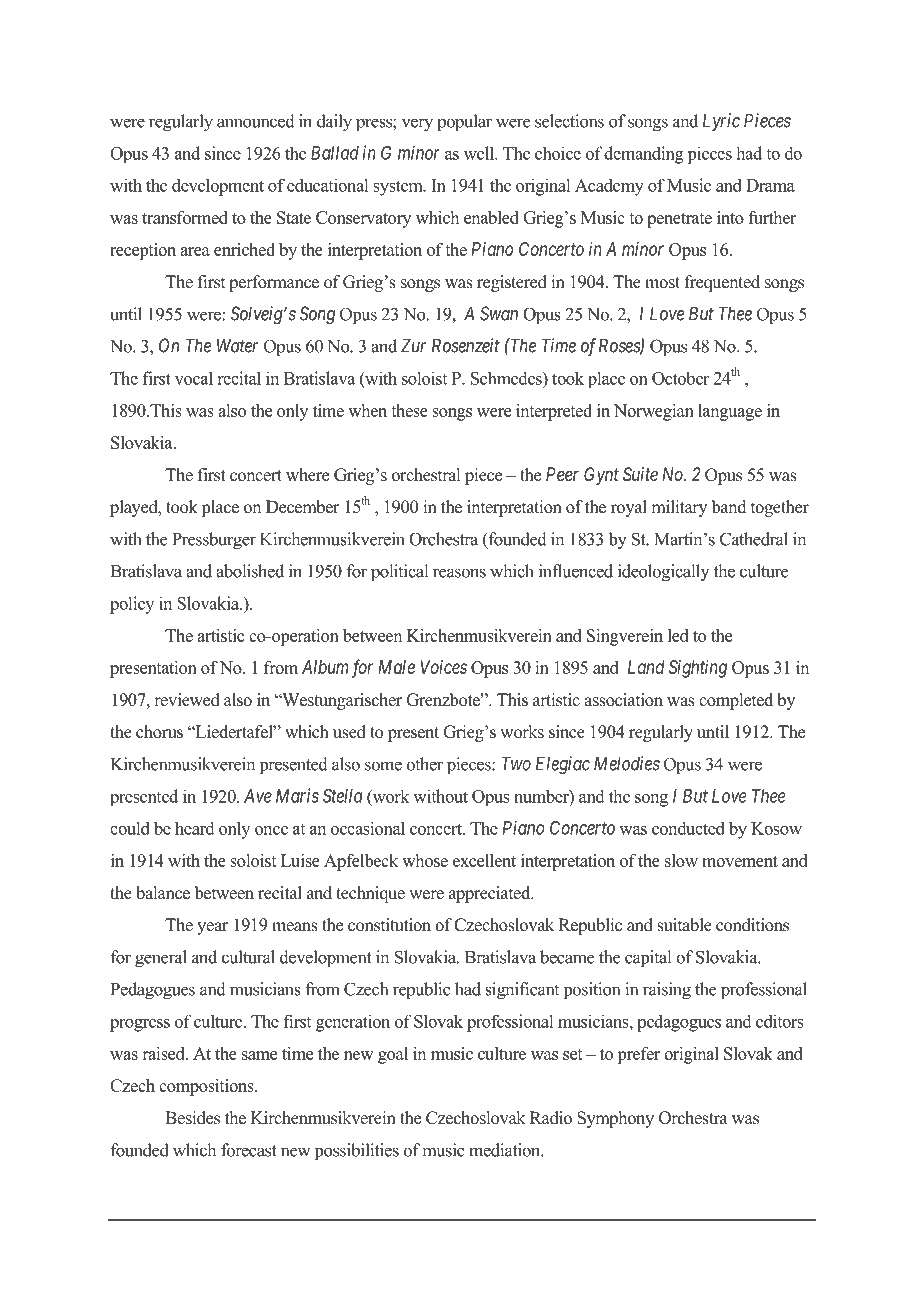  What do you see at coordinates (443, 667) in the screenshot?
I see `Voices` at bounding box center [443, 667].
